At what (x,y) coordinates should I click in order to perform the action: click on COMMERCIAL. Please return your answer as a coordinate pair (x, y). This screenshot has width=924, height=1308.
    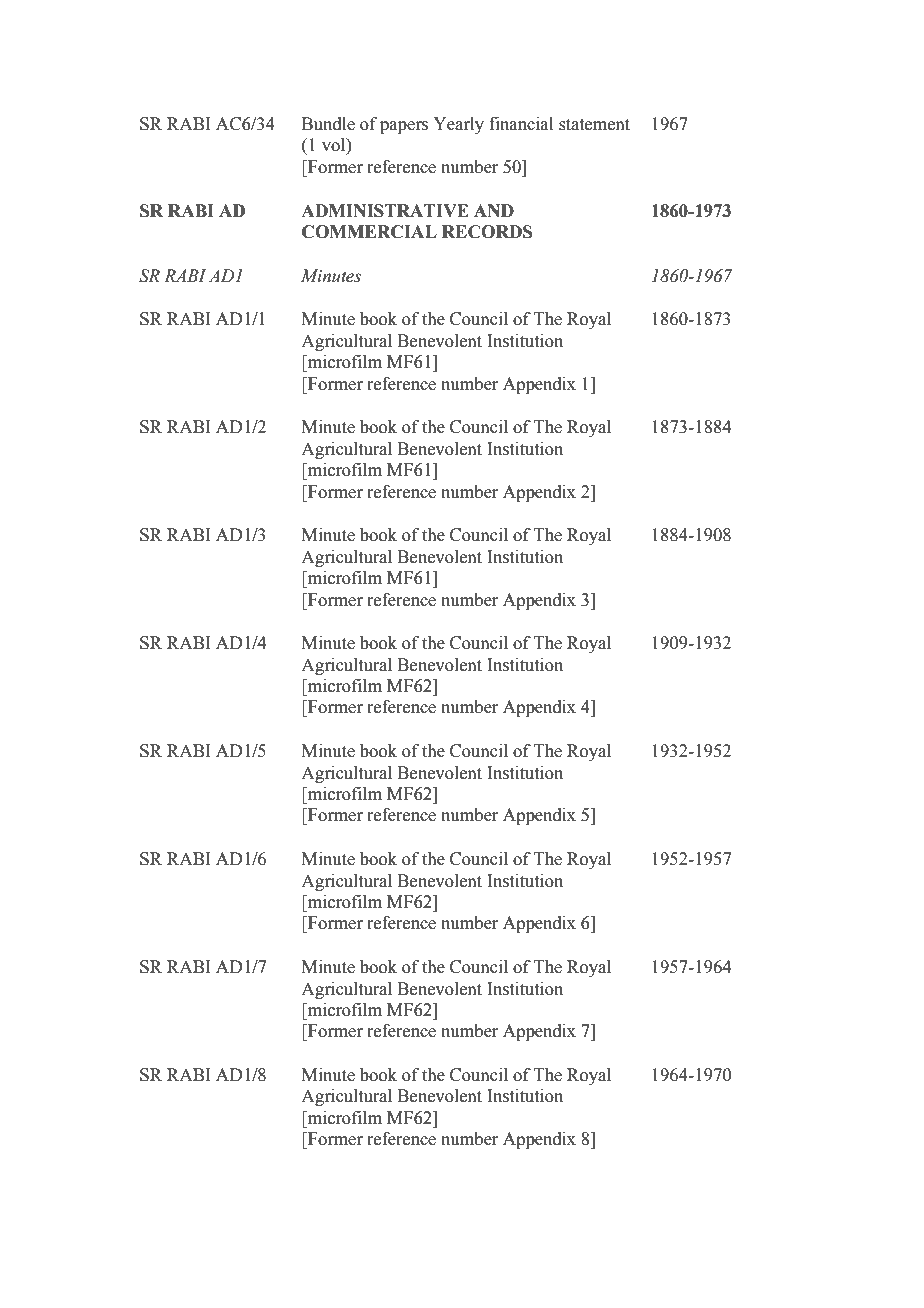
    Looking at the image, I should click on (369, 232).
